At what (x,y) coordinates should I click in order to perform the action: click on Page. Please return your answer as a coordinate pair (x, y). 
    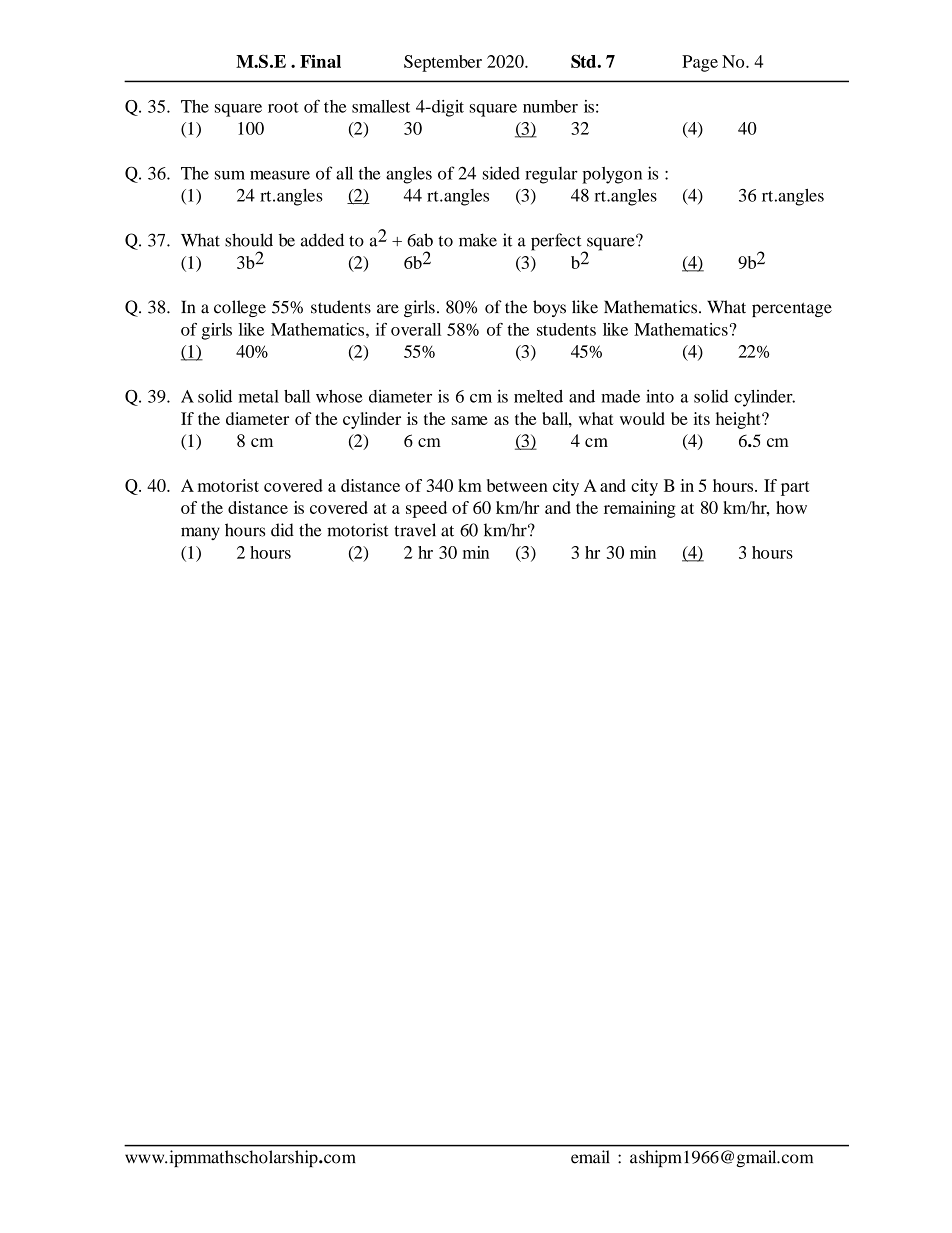
    Looking at the image, I should click on (700, 63).
